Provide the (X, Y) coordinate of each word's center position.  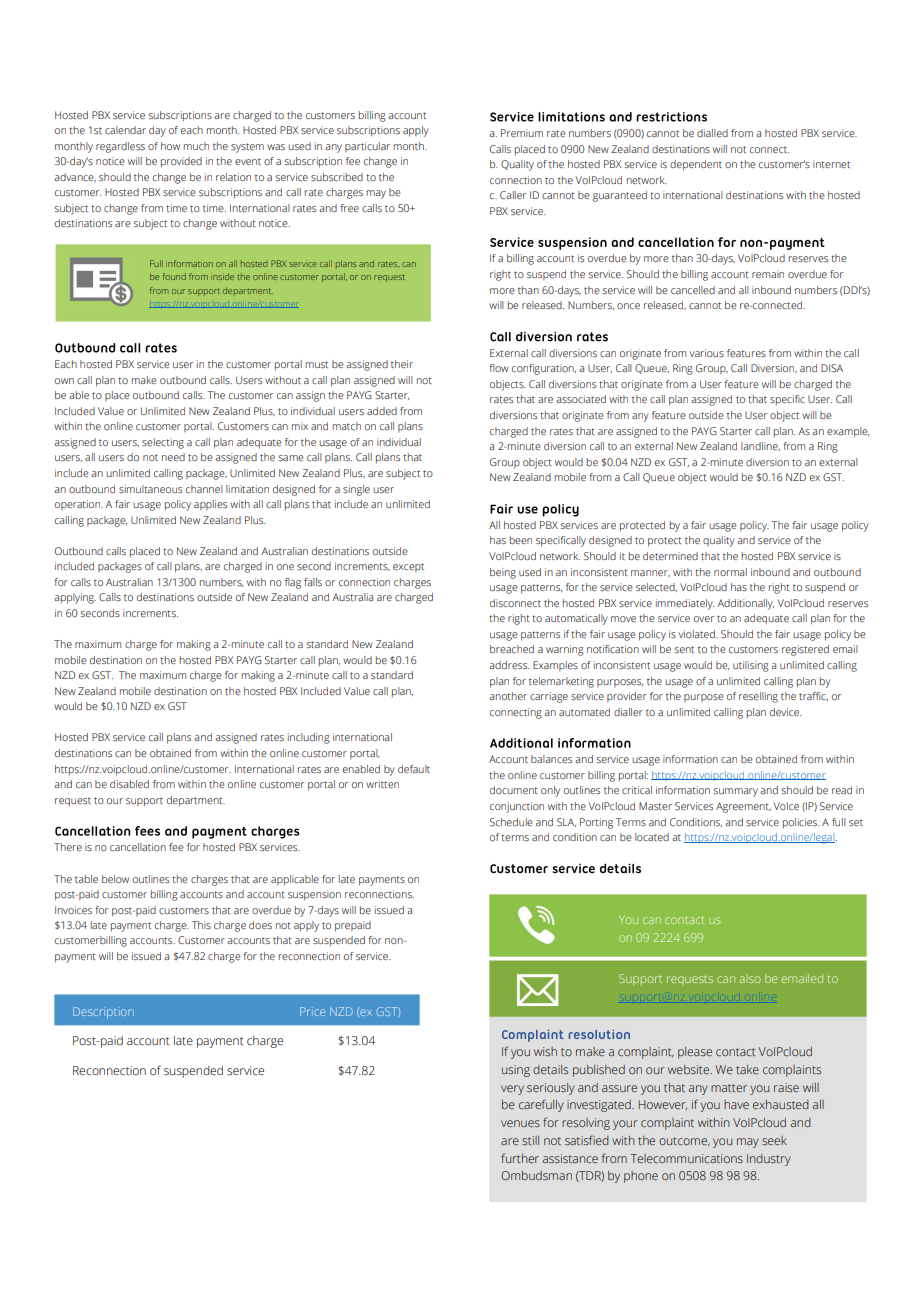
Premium (522, 133)
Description (103, 1013)
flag (293, 583)
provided (181, 162)
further (520, 1158)
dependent (696, 165)
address (509, 665)
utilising (751, 666)
